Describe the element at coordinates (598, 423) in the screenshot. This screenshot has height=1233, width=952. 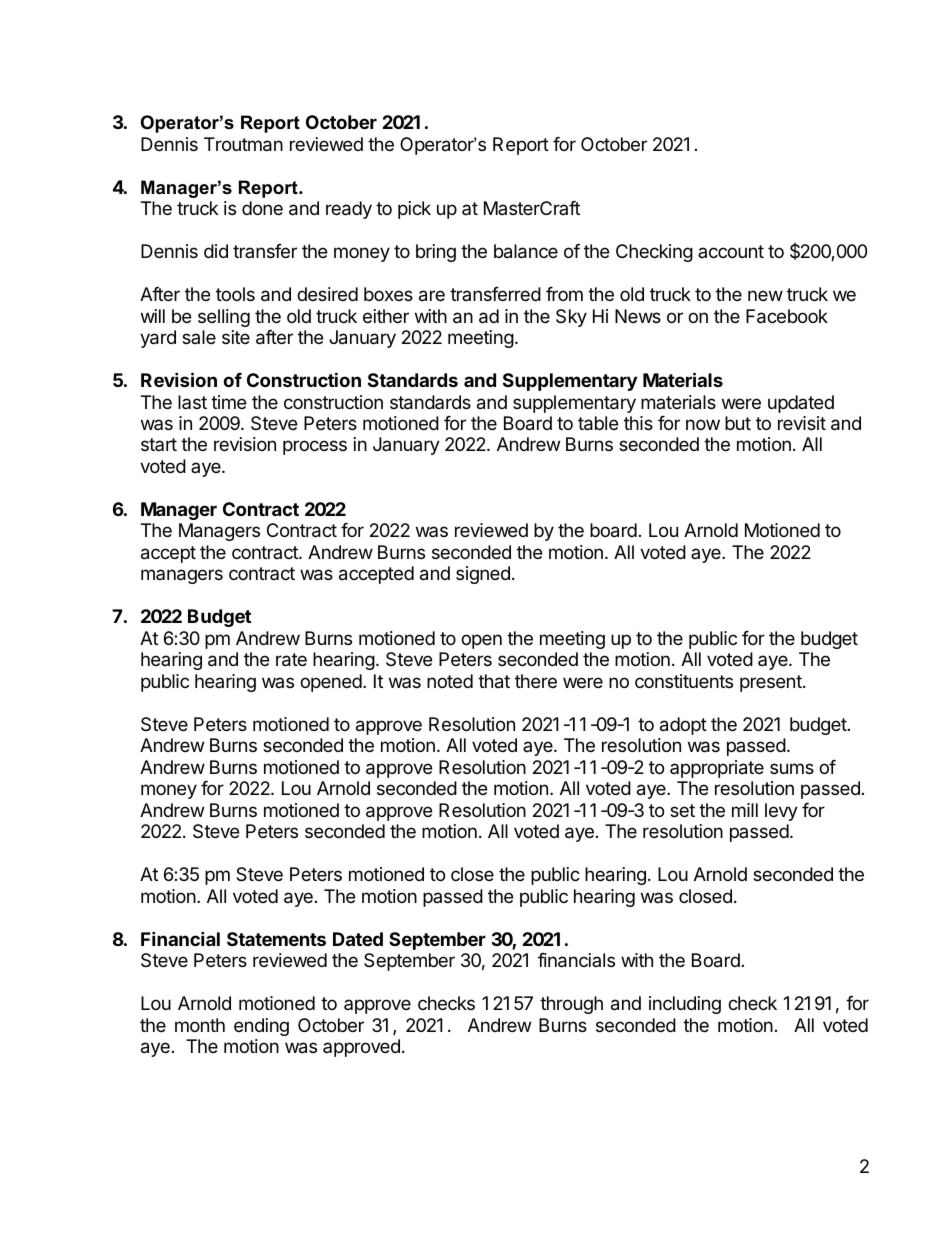
I see `table` at that location.
